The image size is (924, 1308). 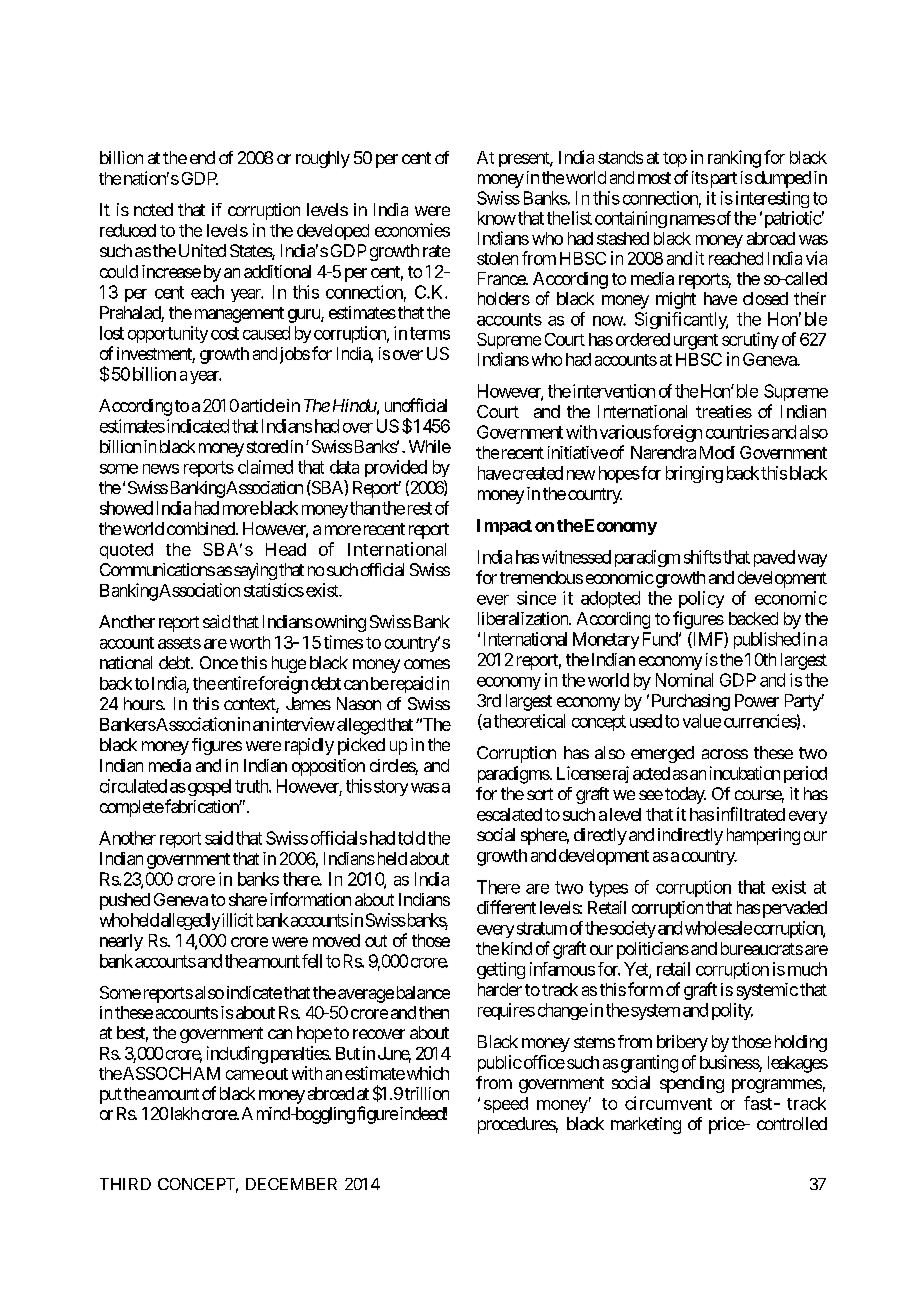 I want to click on escalated, so click(x=509, y=814).
